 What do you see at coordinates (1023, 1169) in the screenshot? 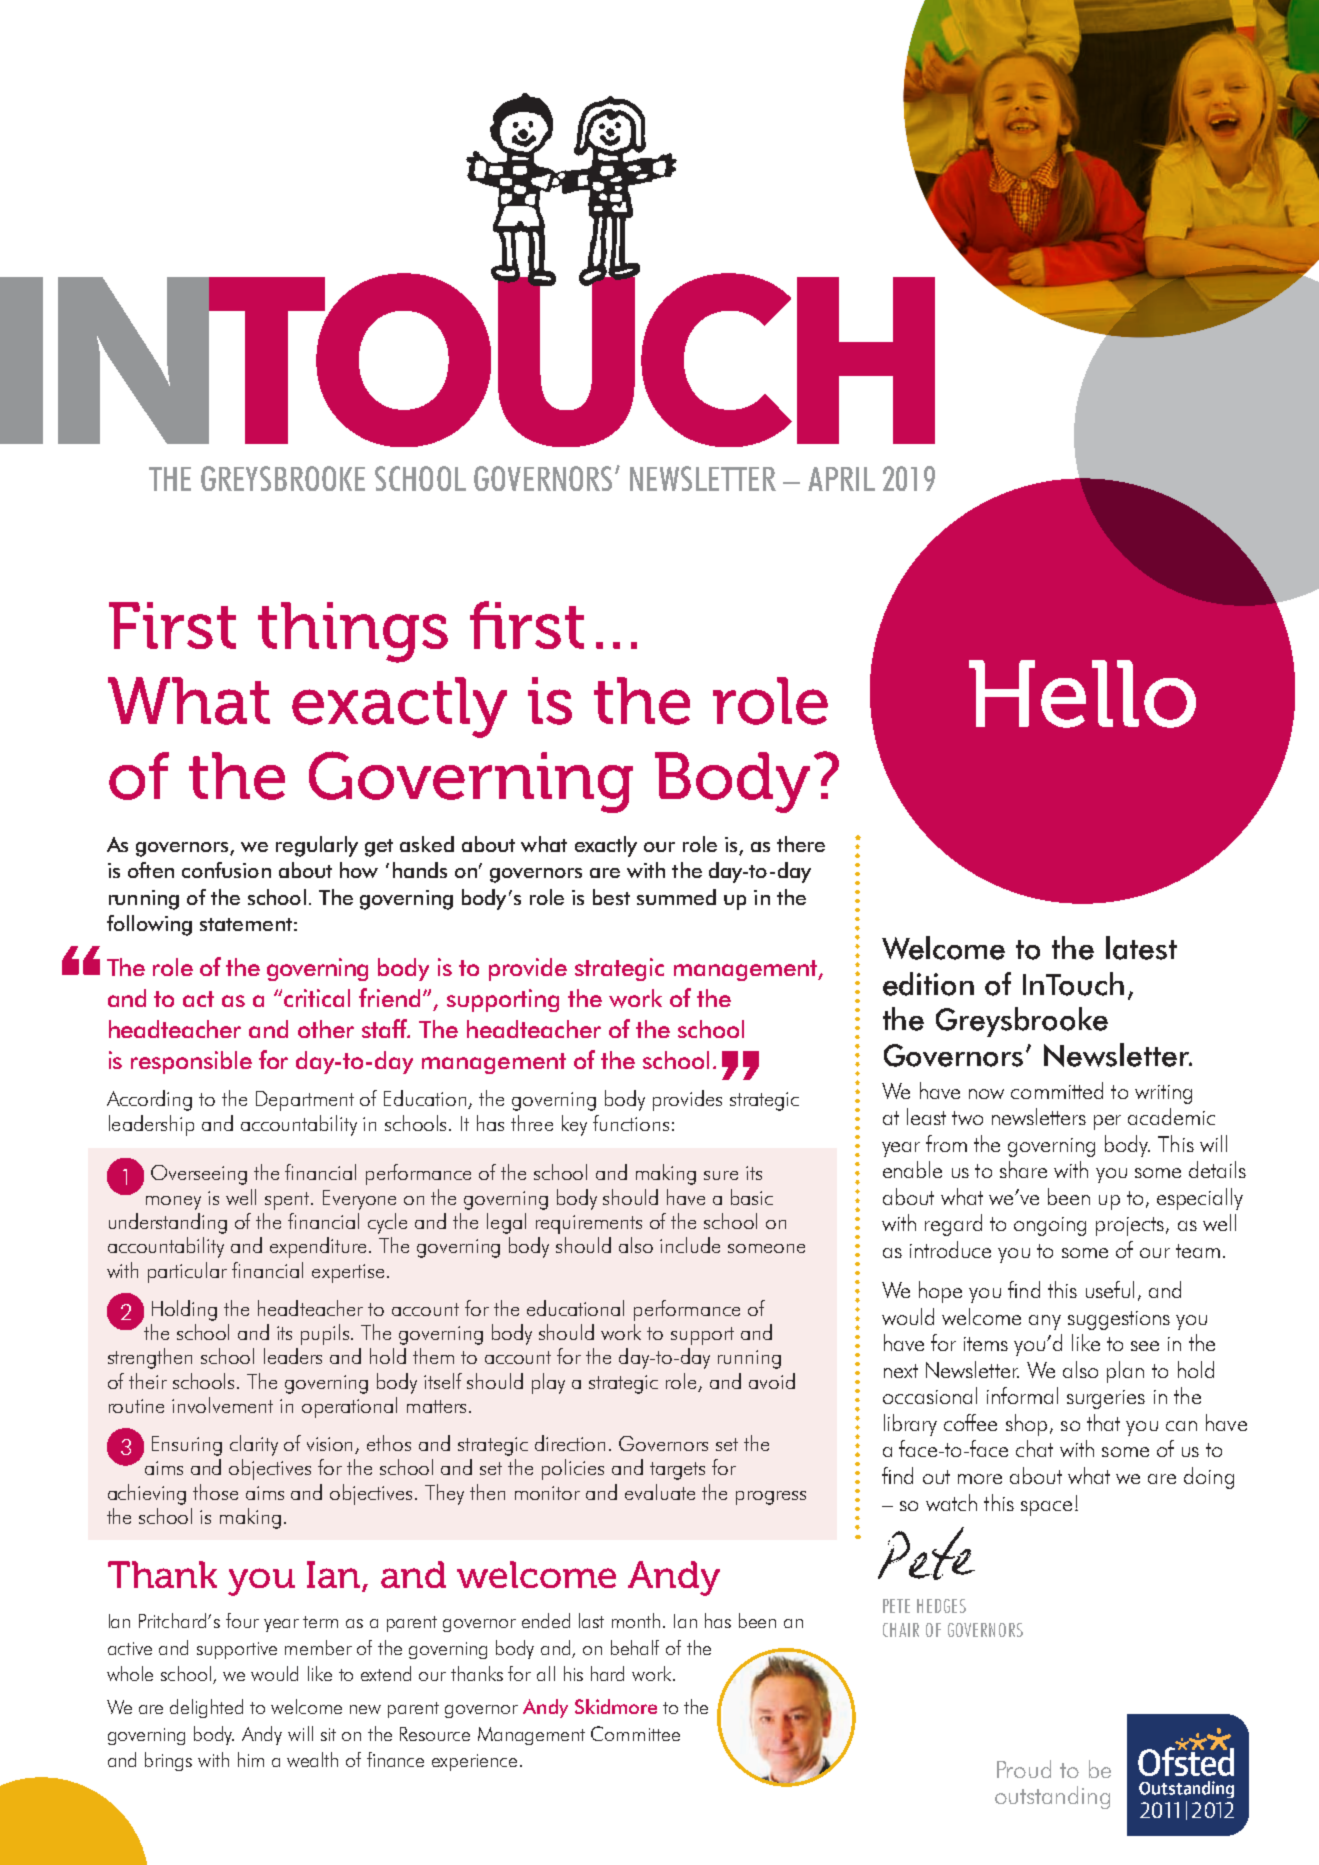
I see `share` at bounding box center [1023, 1169].
